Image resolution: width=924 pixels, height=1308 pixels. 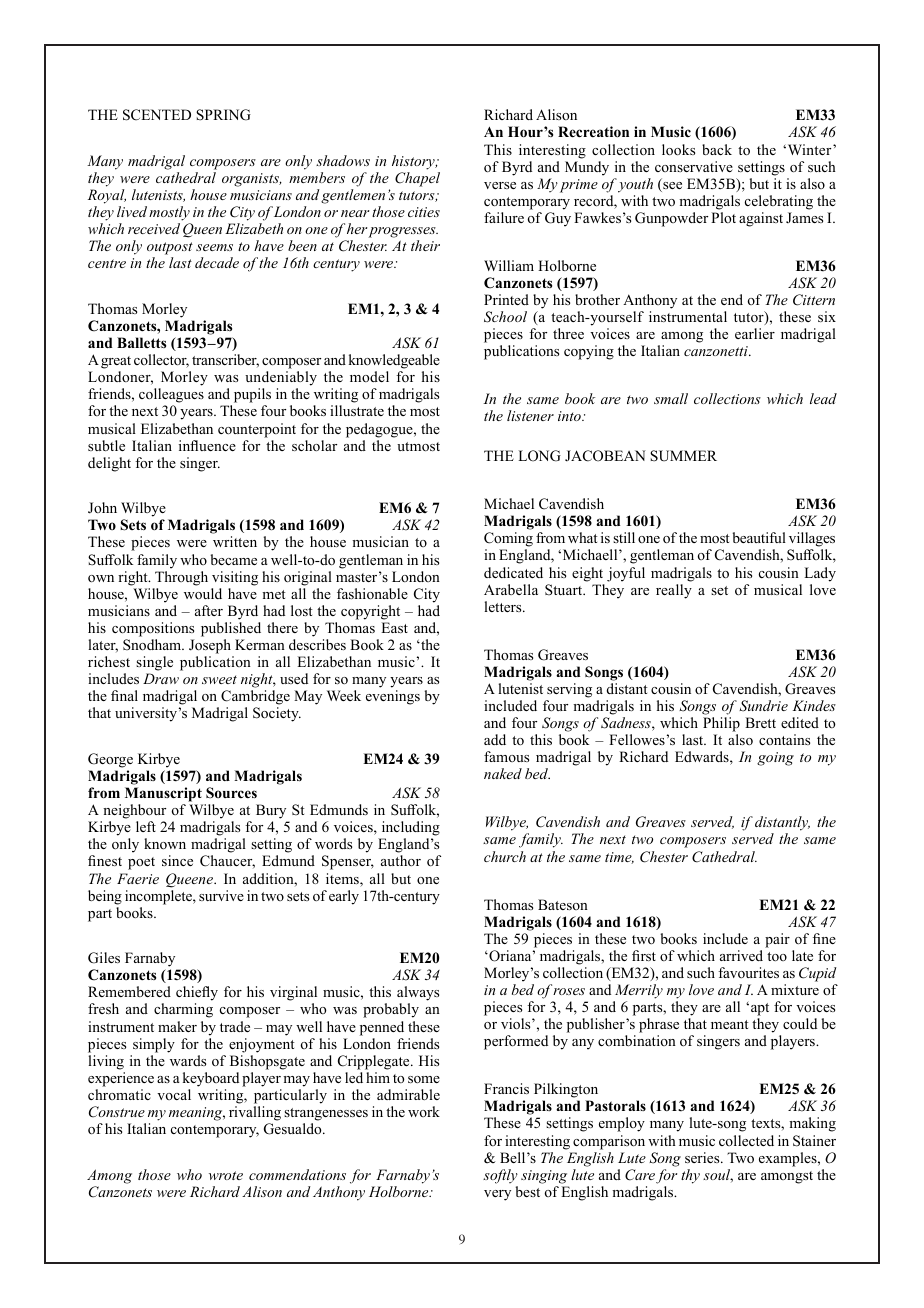 I want to click on wrote, so click(x=226, y=1175).
